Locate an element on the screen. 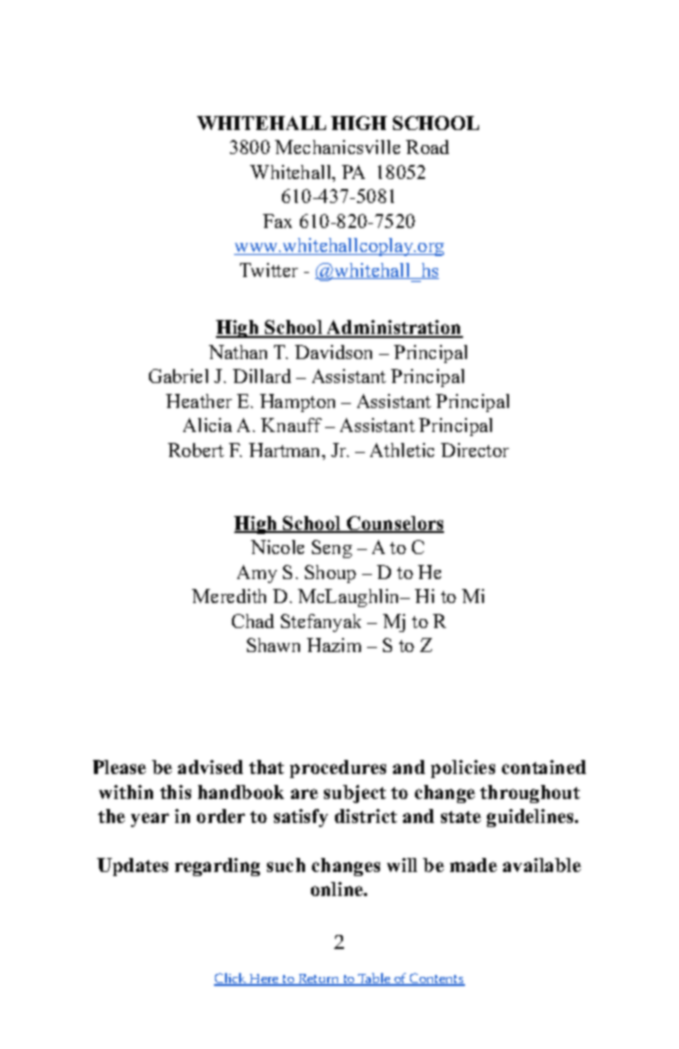 The height and width of the screenshot is (1049, 679). Counselors is located at coordinates (394, 524).
